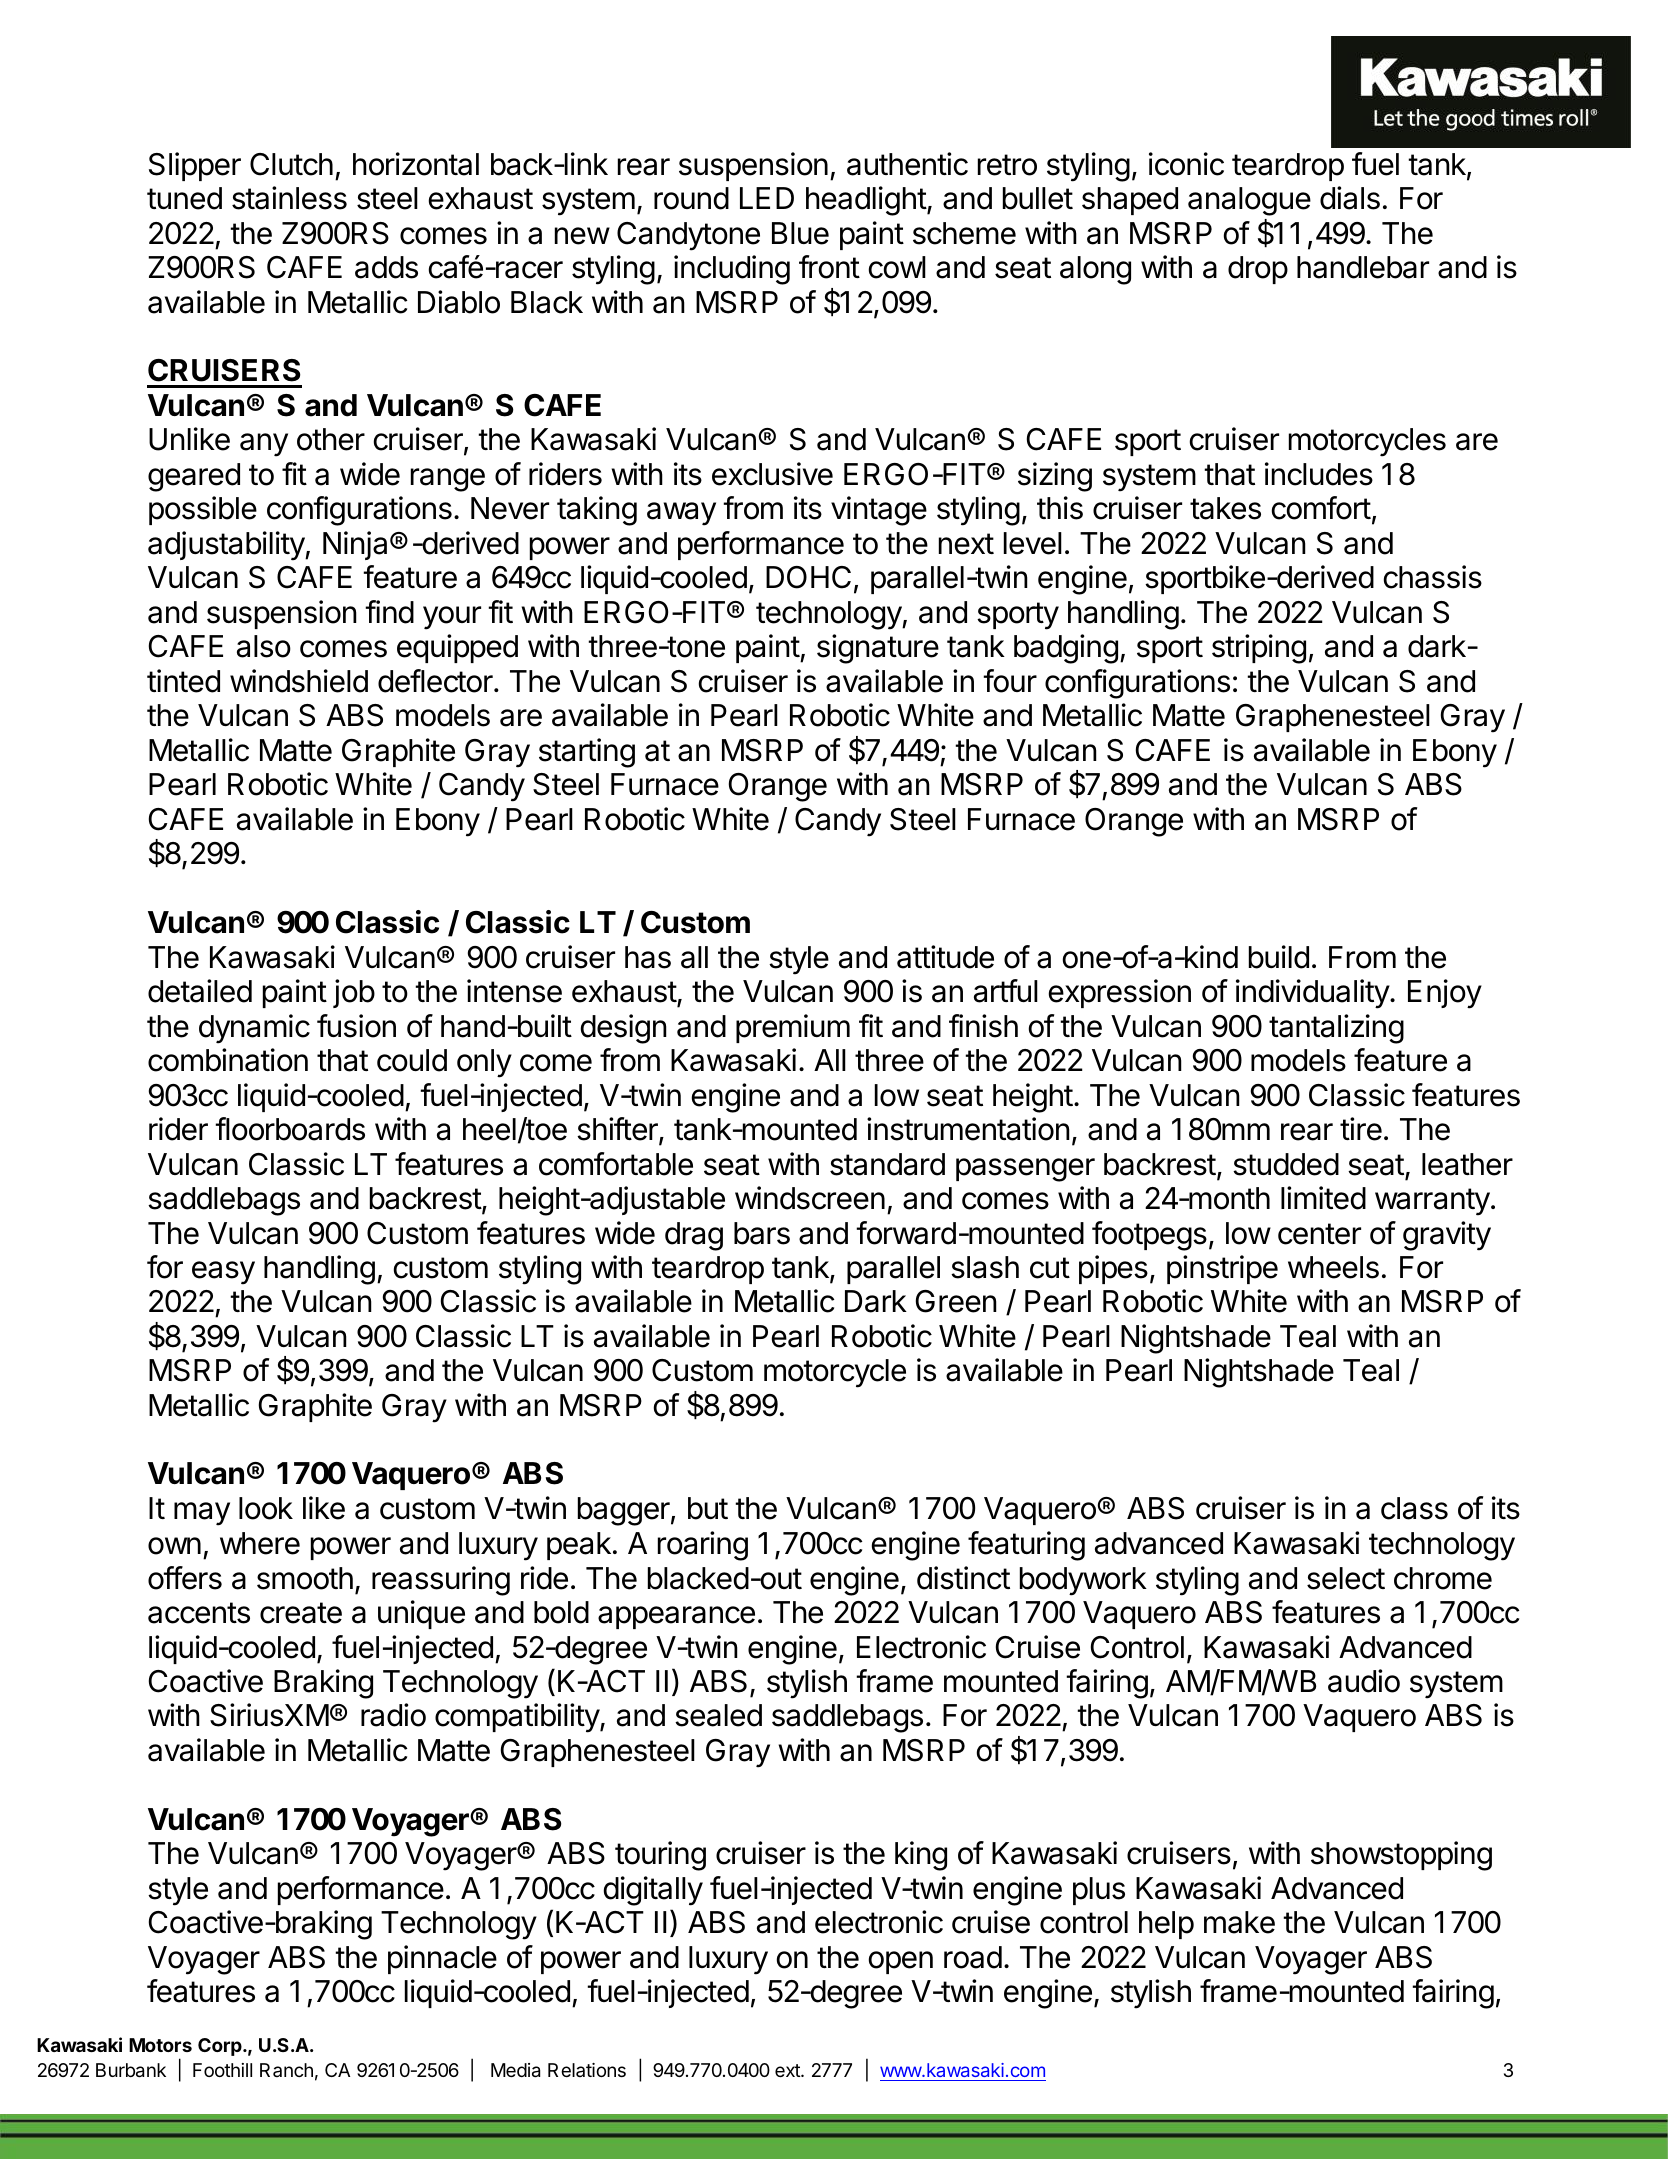 Image resolution: width=1668 pixels, height=2159 pixels. I want to click on open, so click(901, 1962).
